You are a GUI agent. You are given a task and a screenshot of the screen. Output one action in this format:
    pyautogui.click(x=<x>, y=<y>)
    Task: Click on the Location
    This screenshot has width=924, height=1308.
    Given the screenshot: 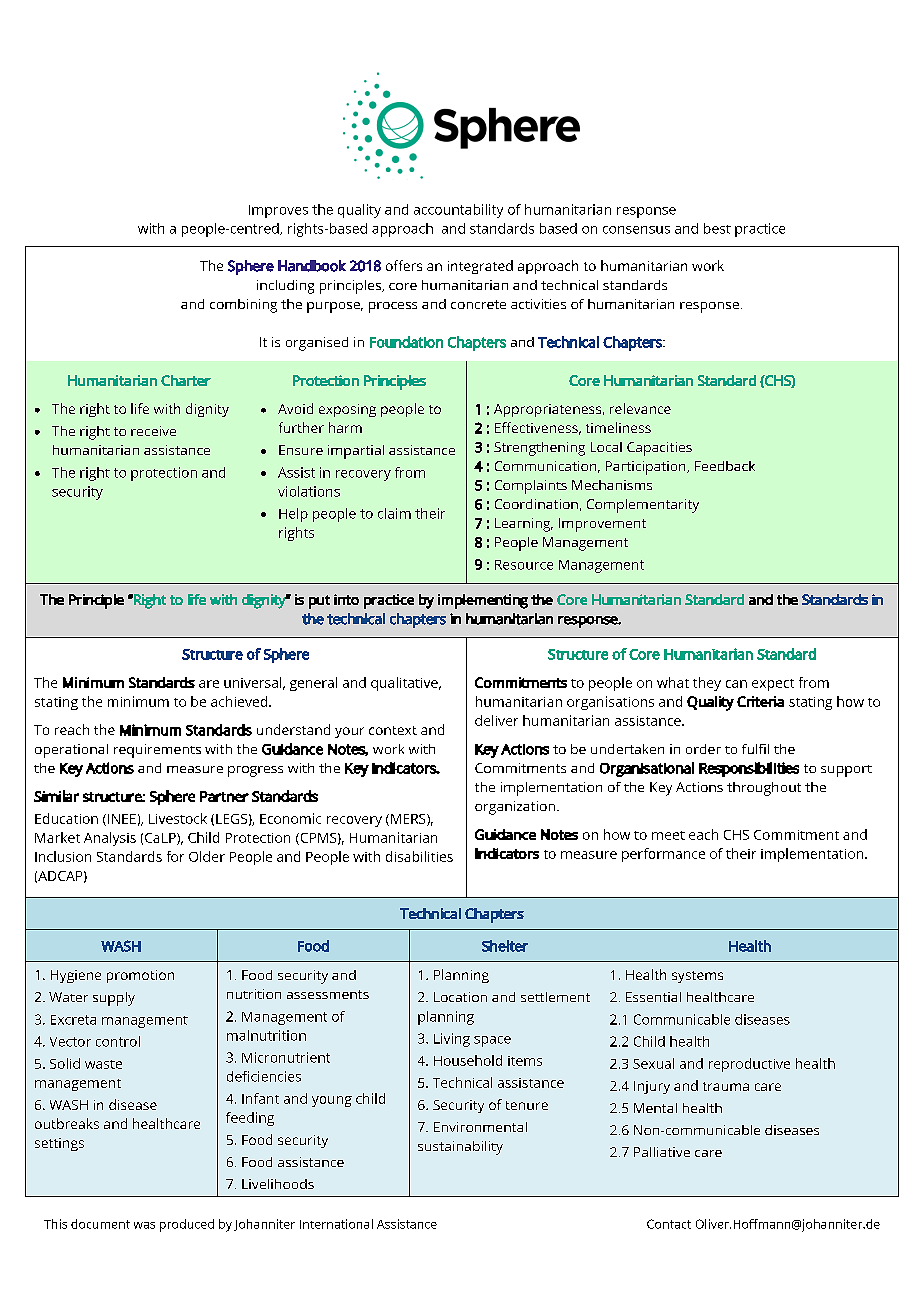 What is the action you would take?
    pyautogui.click(x=460, y=997)
